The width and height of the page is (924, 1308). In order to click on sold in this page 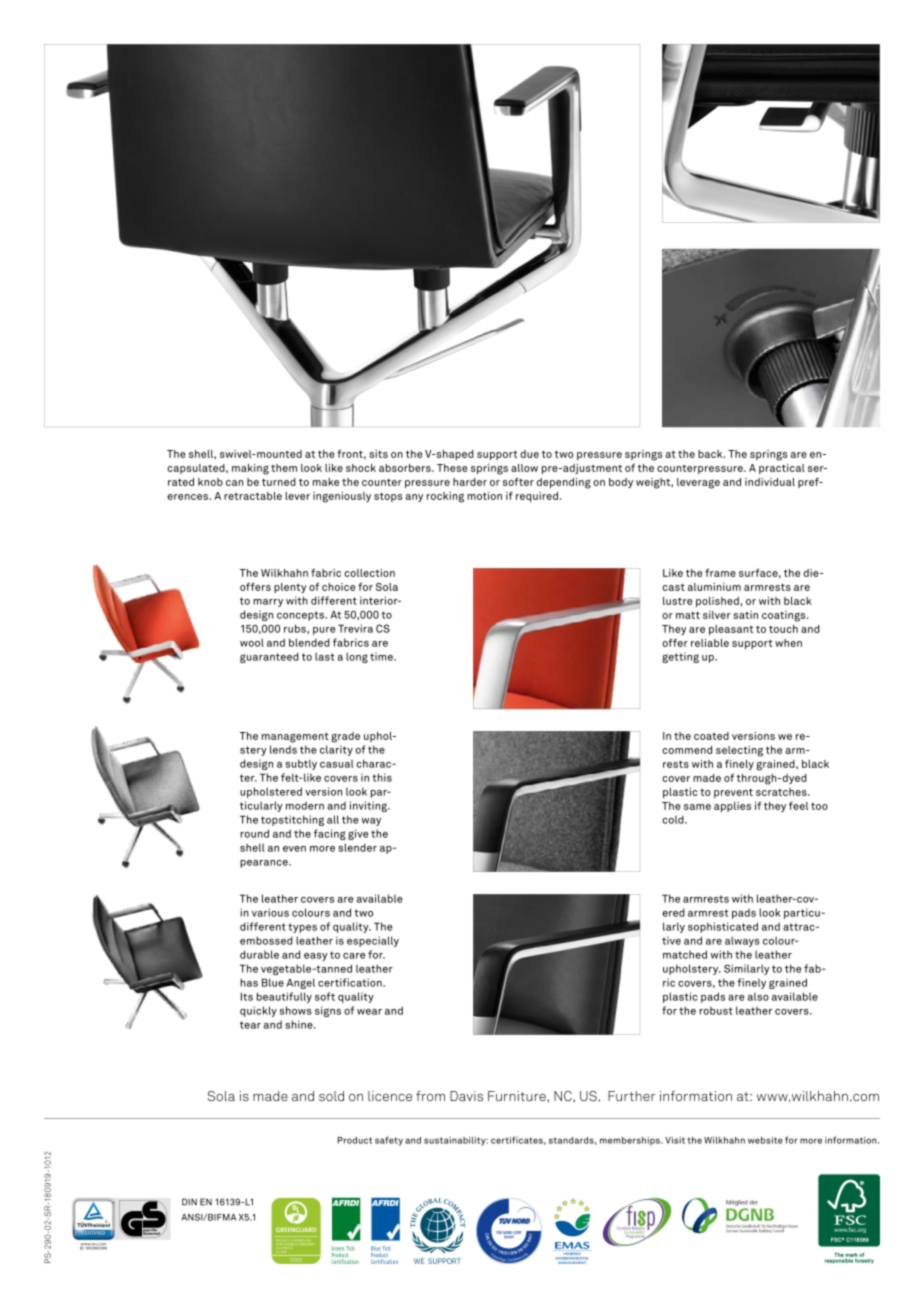, I will do `click(331, 1096)`.
